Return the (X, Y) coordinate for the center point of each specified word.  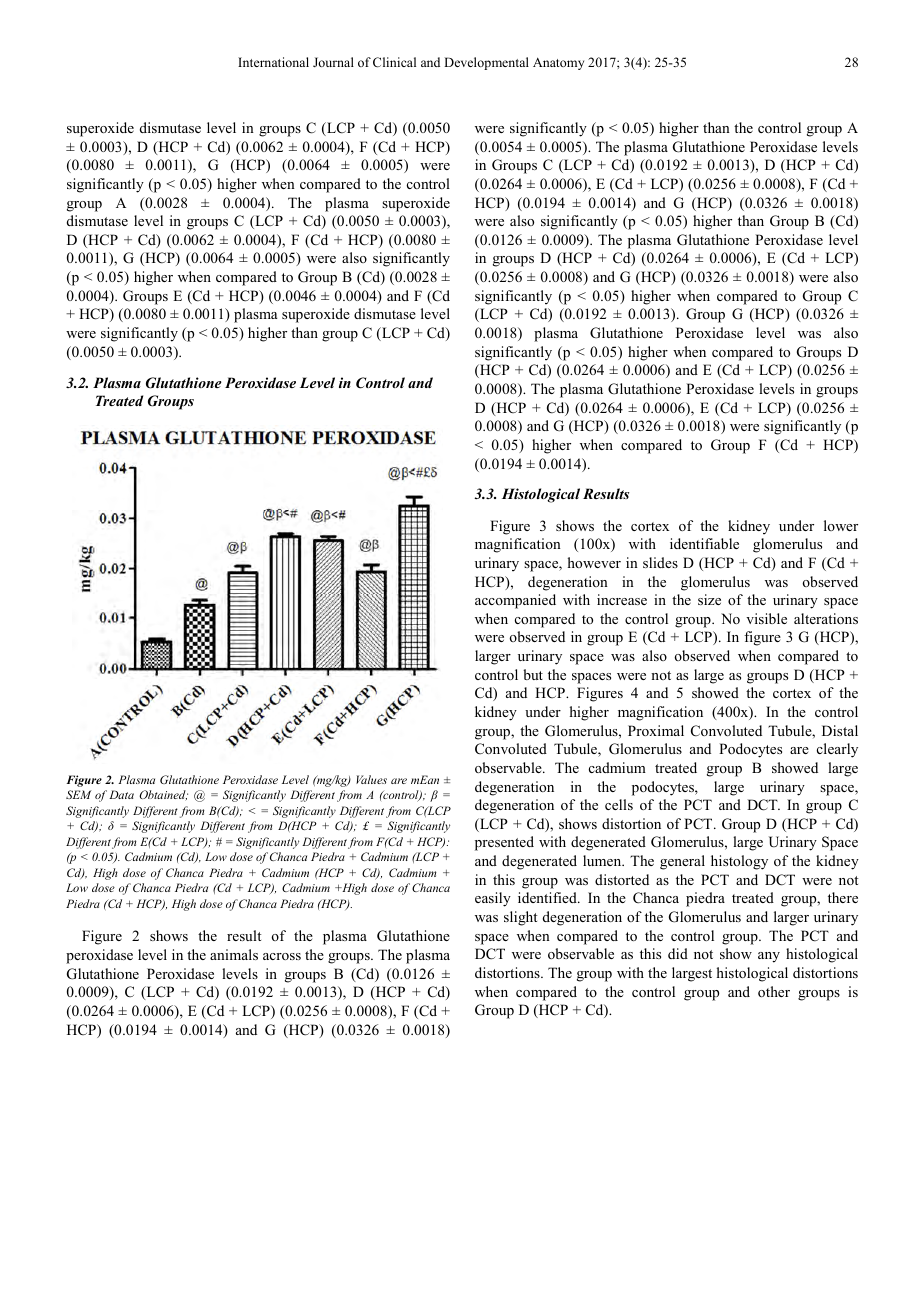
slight (520, 918)
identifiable (704, 543)
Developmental (486, 63)
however (594, 562)
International (273, 62)
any (769, 957)
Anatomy (558, 63)
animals (234, 954)
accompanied (515, 601)
